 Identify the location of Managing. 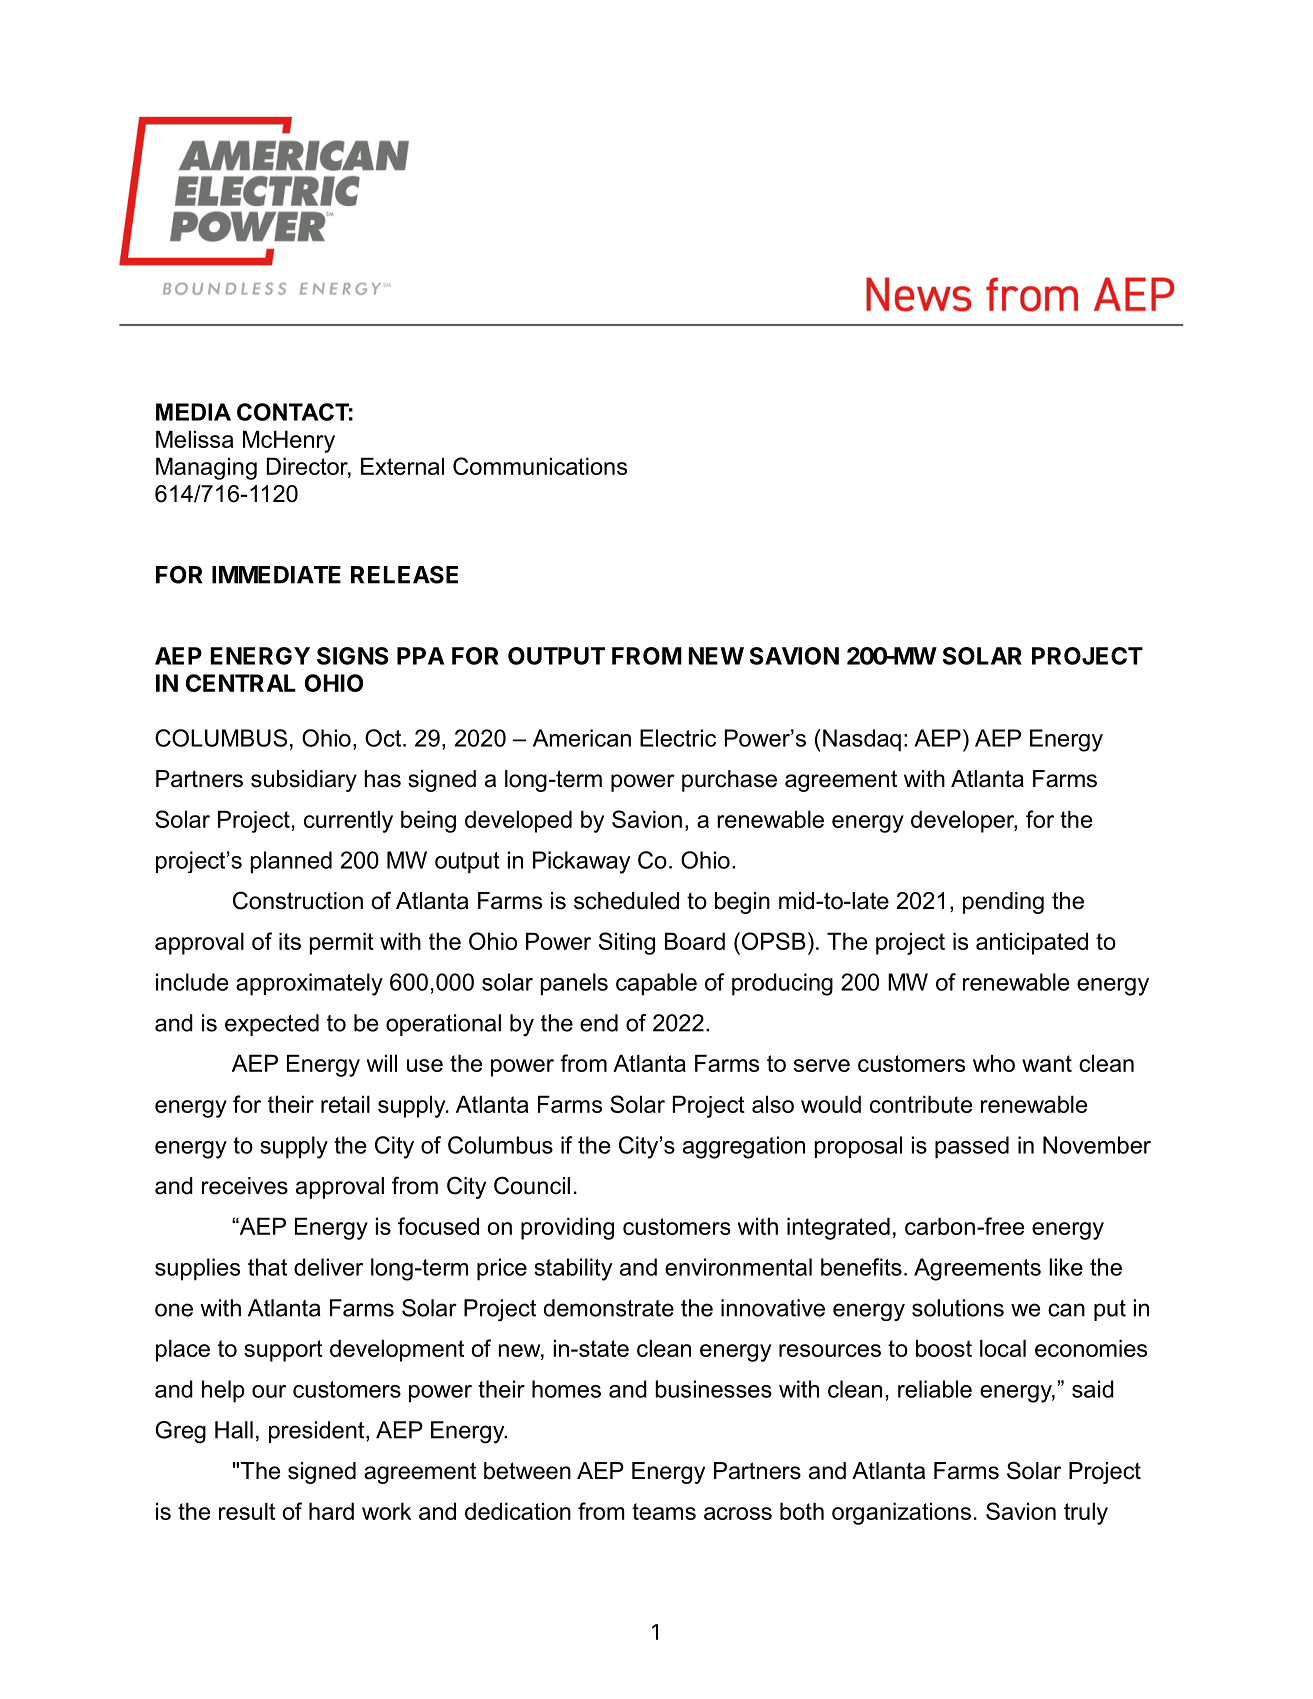
(206, 468).
